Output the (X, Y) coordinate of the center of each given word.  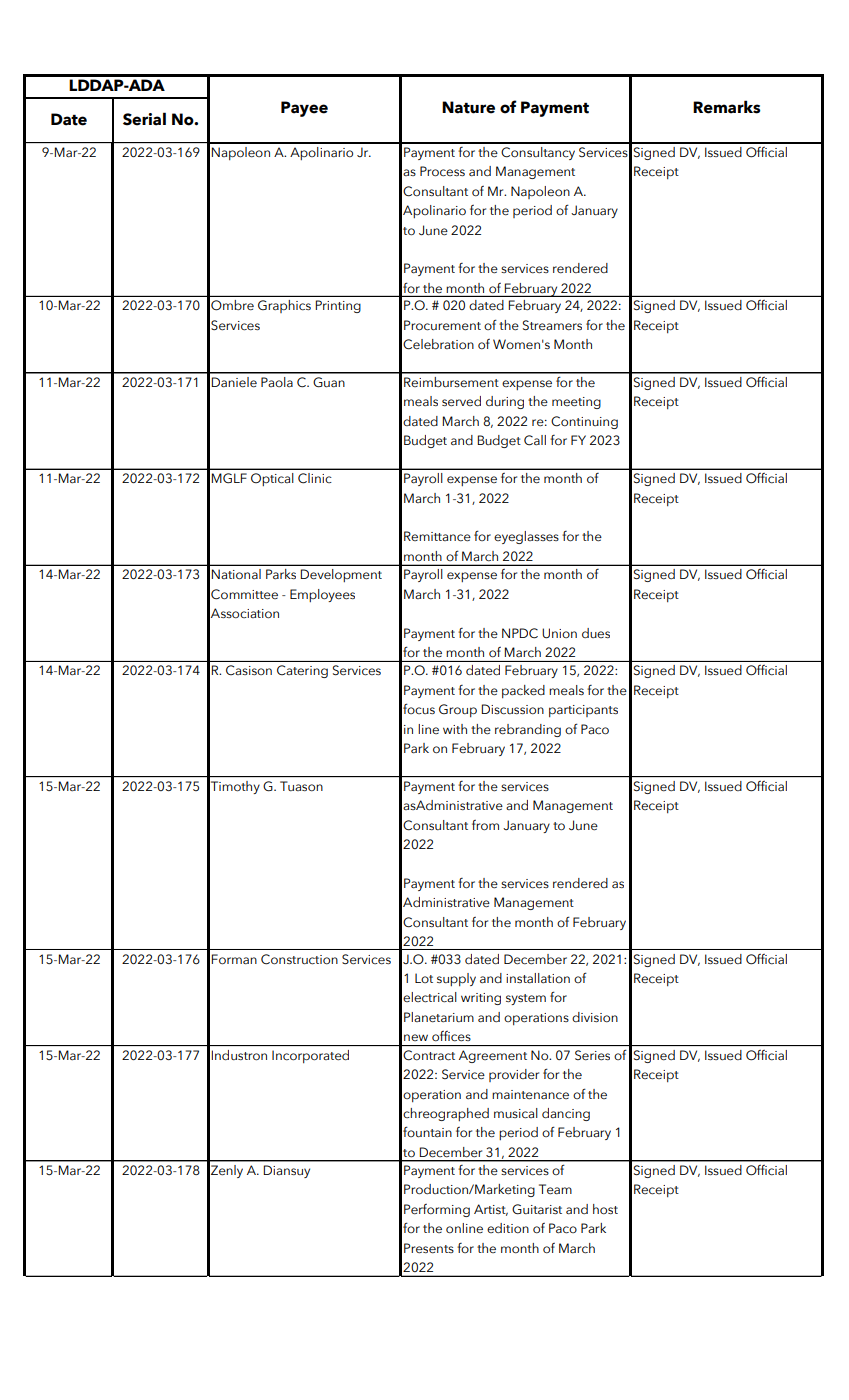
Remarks (726, 107)
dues (596, 633)
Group (458, 710)
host (605, 1209)
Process (442, 171)
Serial (144, 119)
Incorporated (310, 1056)
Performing (437, 1210)
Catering (302, 671)
